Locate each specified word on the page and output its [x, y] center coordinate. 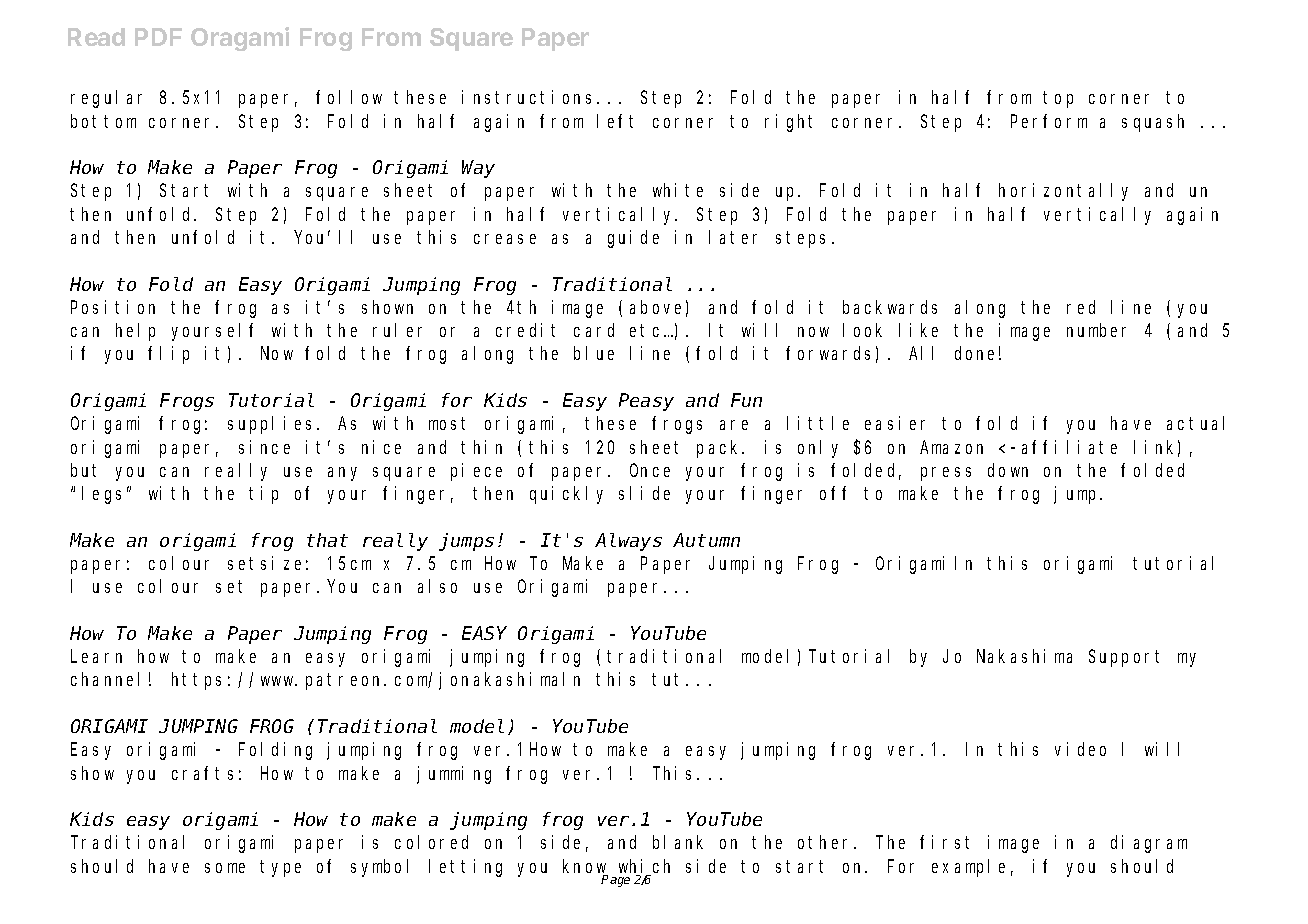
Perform [1049, 121]
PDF [158, 37]
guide [633, 239]
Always [628, 542]
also [437, 586]
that [327, 540]
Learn [96, 657]
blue [594, 353]
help [135, 332]
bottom [103, 121]
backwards [890, 307]
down [1008, 470]
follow [349, 97]
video [1080, 749]
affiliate [1069, 447]
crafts [202, 773]
